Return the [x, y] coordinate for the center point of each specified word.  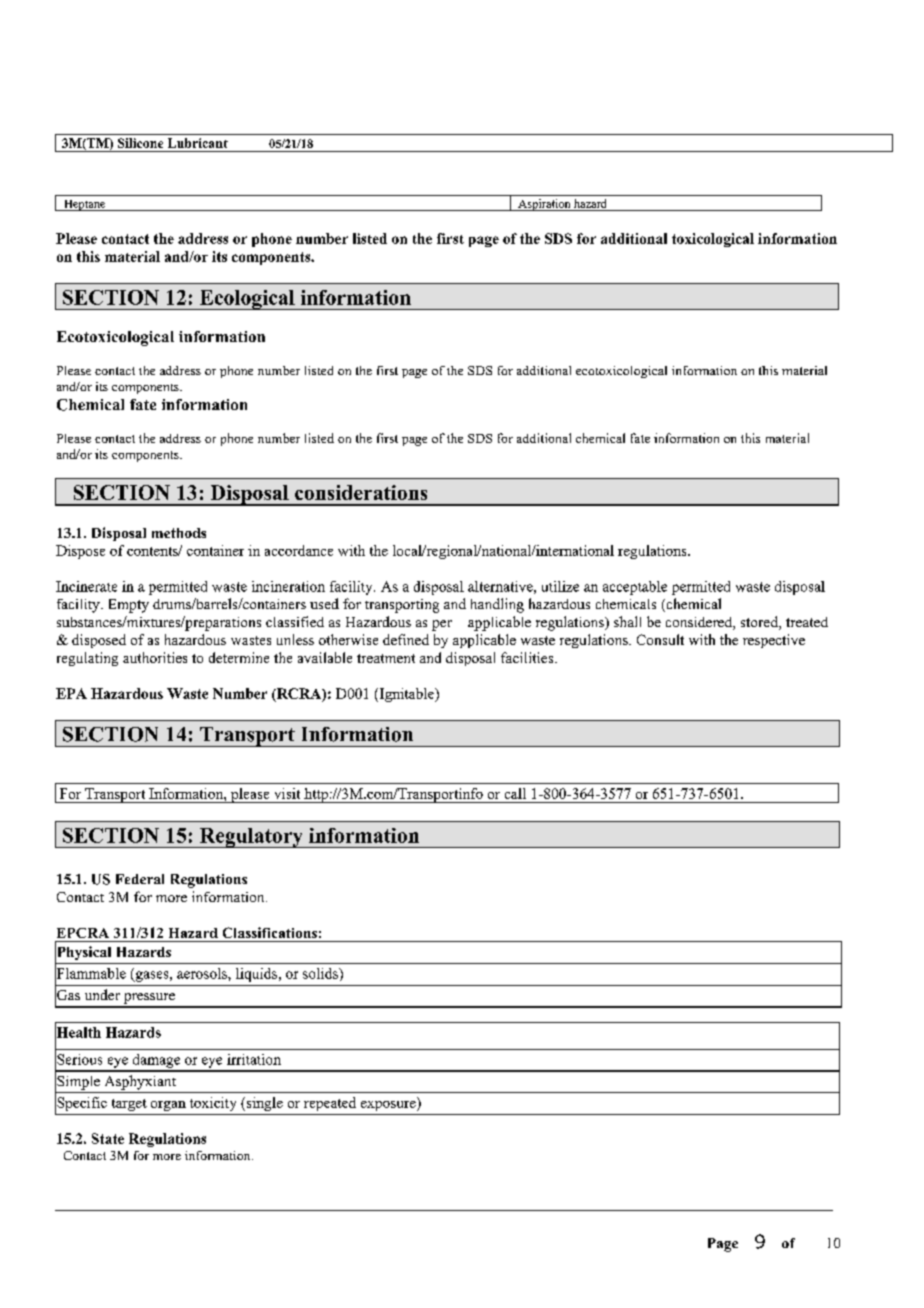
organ [168, 1106]
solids [321, 973]
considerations [361, 492]
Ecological [247, 300]
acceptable [635, 588]
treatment [386, 658]
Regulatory [251, 838]
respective [774, 641]
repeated [330, 1104]
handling [497, 605]
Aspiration [544, 205]
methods [179, 533]
